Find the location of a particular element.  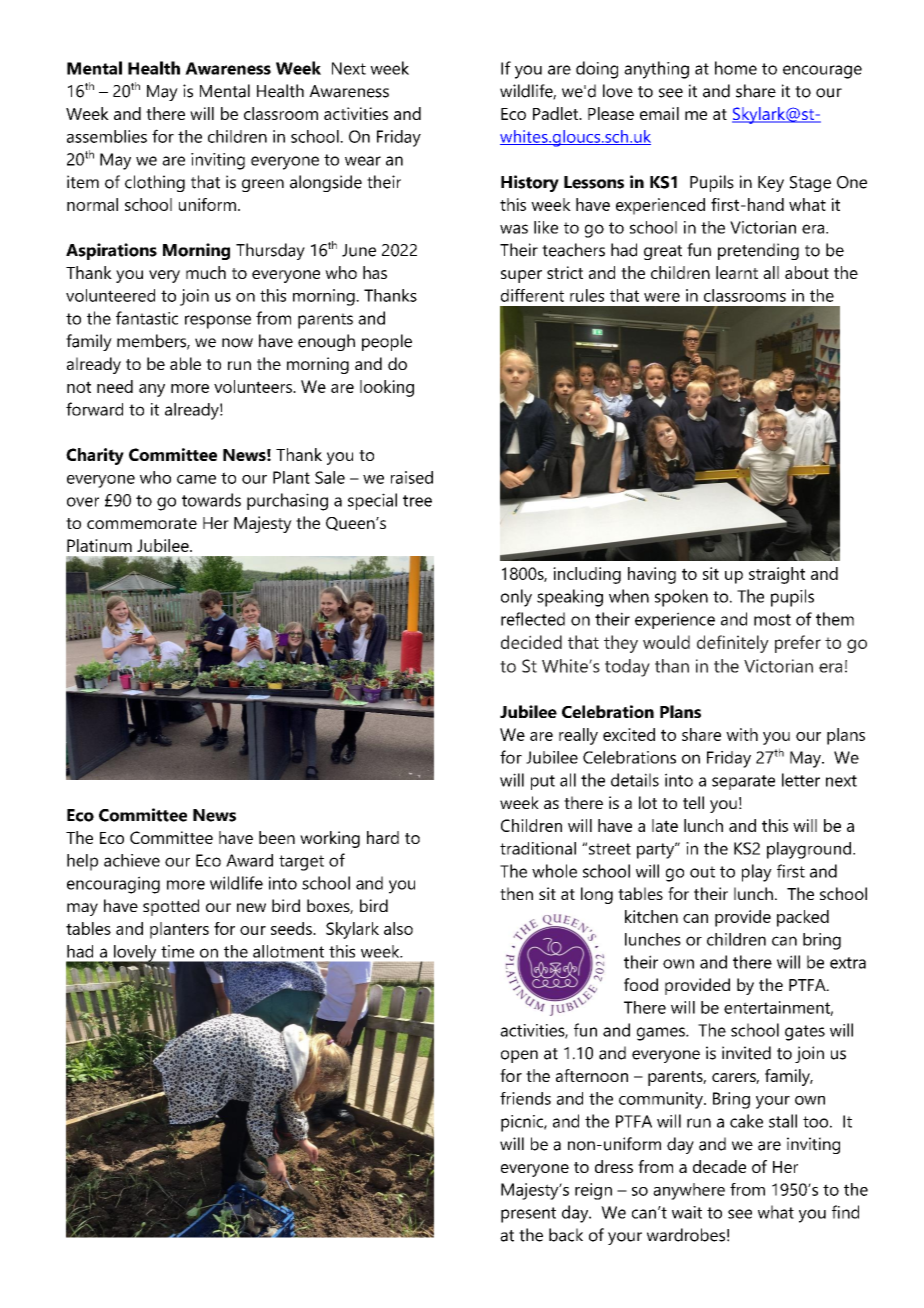

wear is located at coordinates (363, 161).
